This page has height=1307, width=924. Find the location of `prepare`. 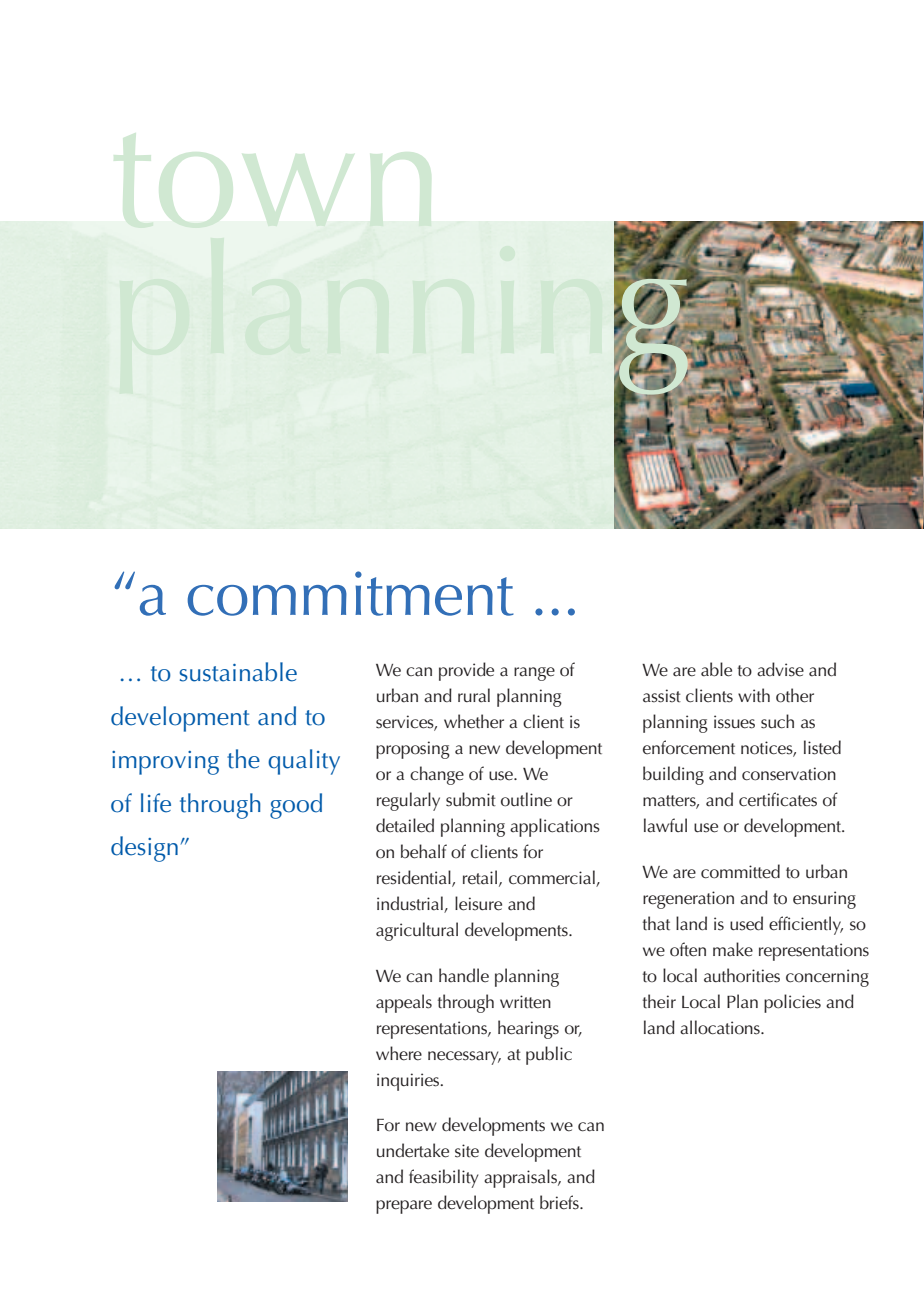

prepare is located at coordinates (404, 1207).
